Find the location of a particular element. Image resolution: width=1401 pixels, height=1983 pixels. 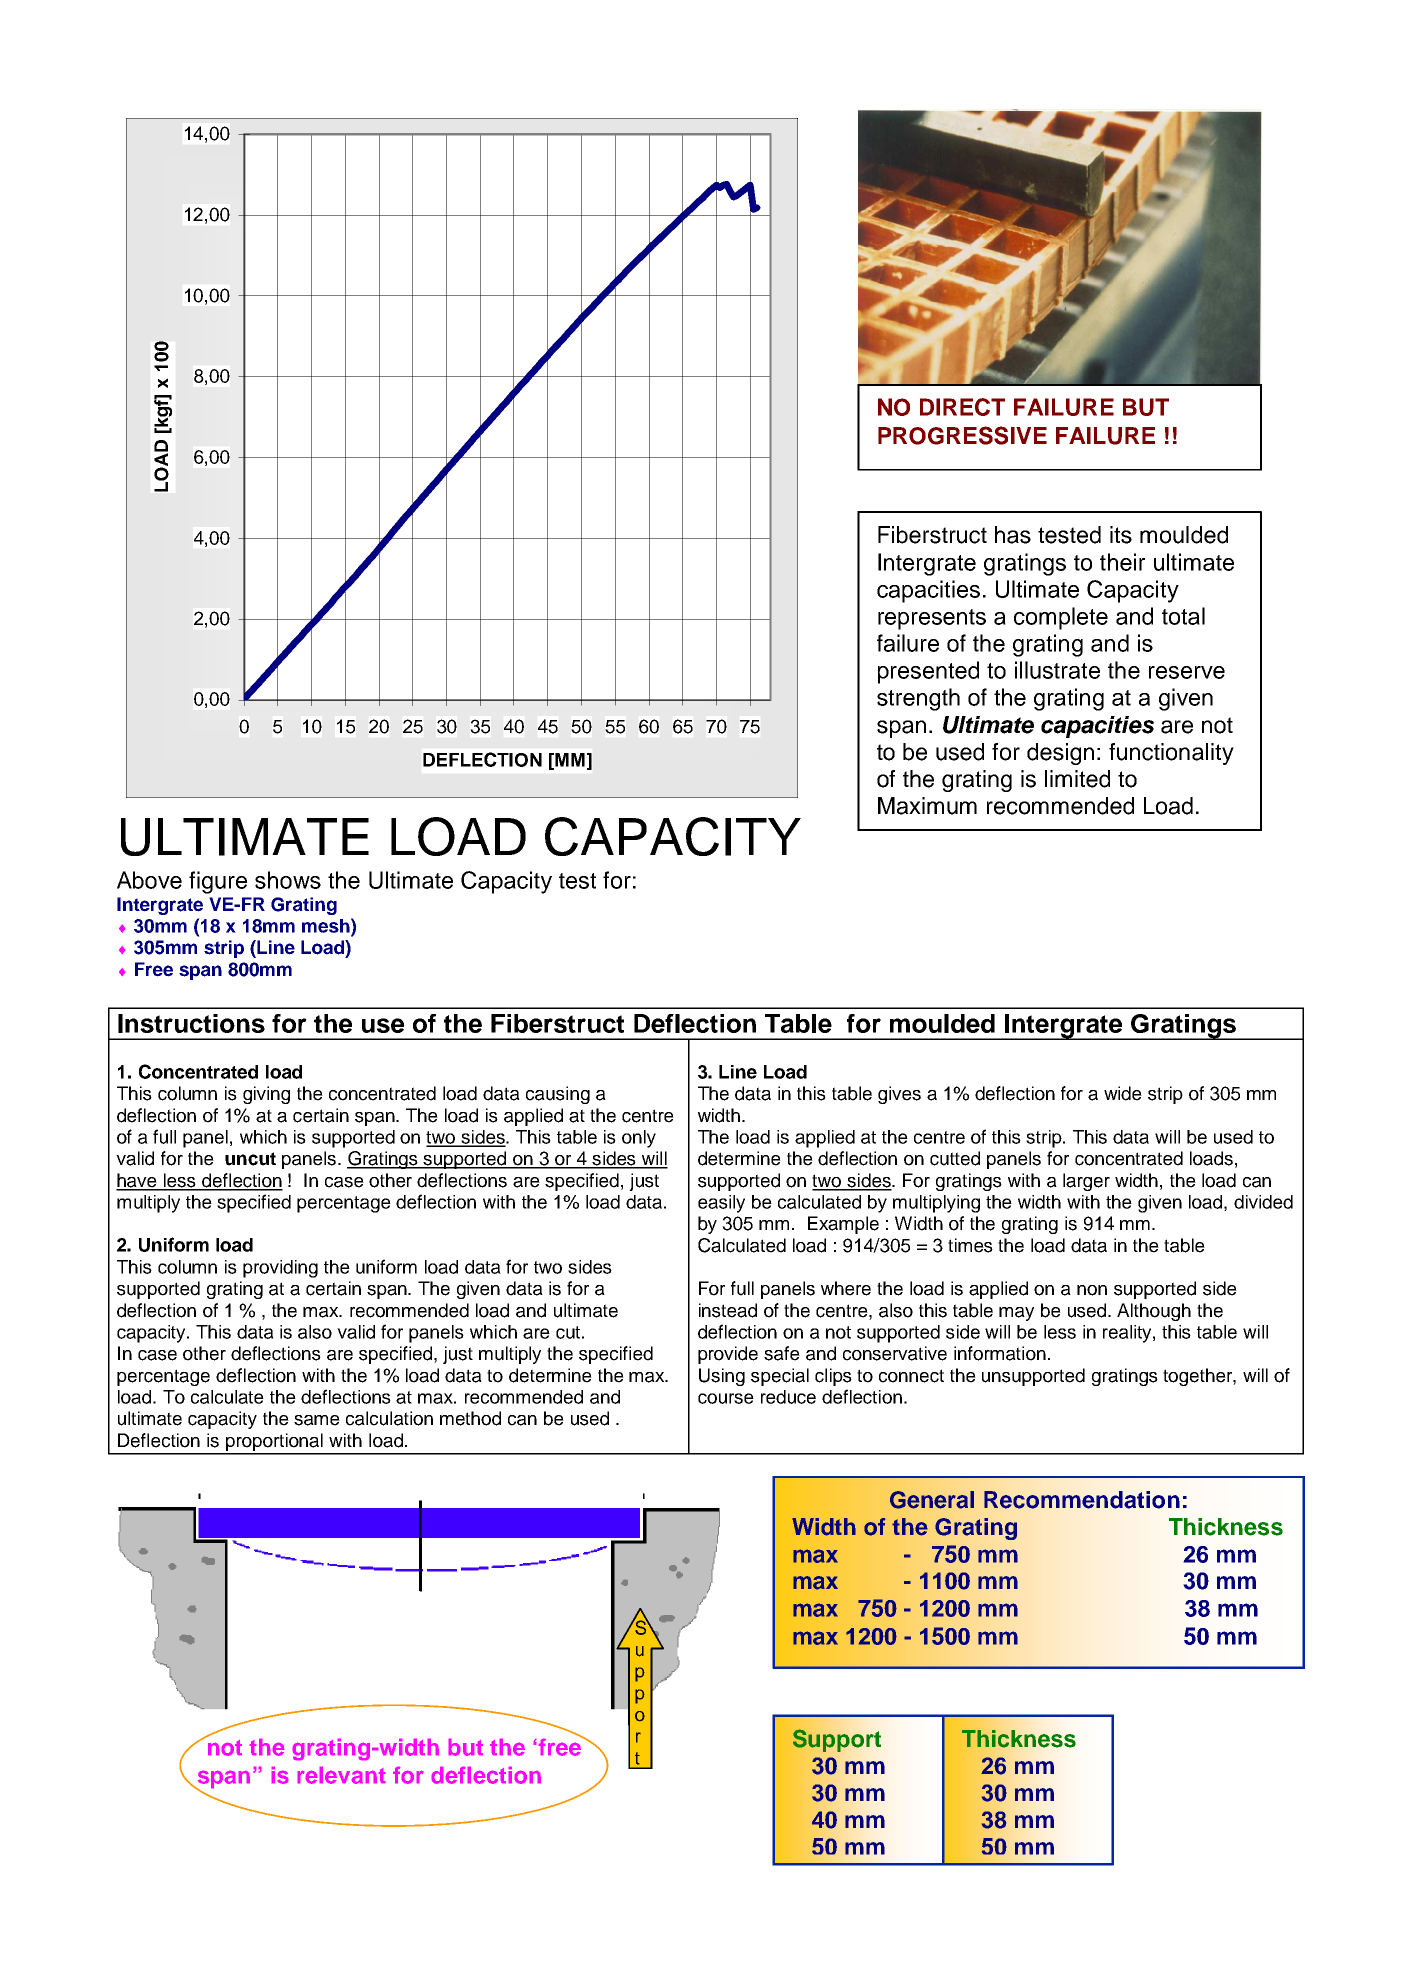

DIRECT is located at coordinates (962, 407).
